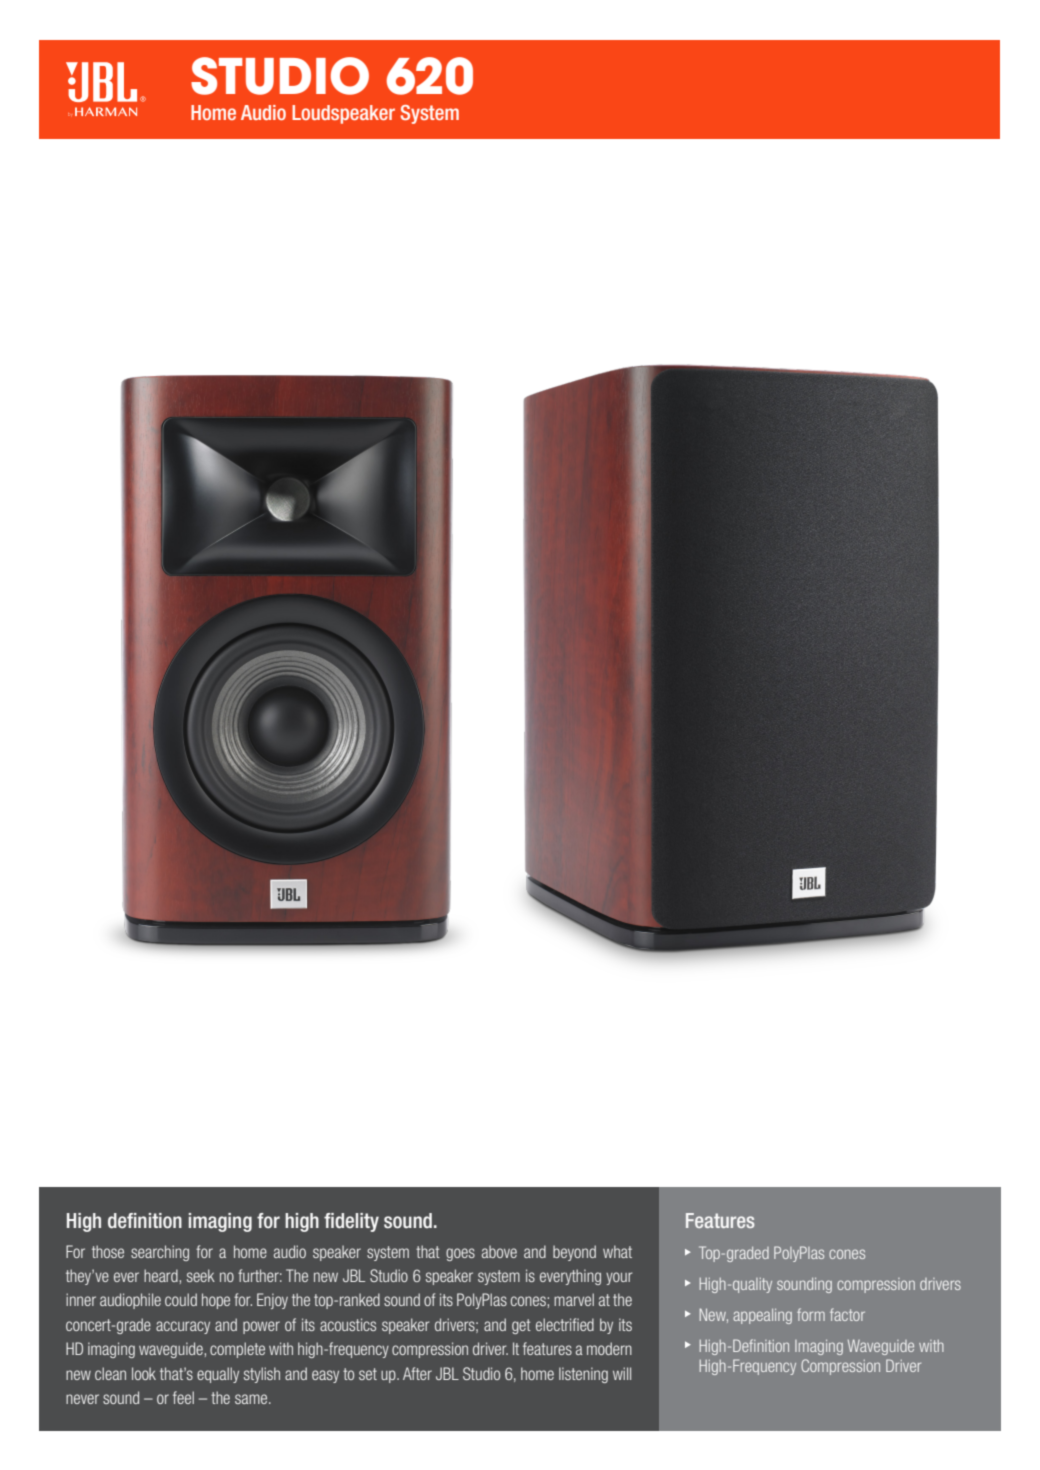  What do you see at coordinates (762, 1316) in the page?
I see `appealing` at bounding box center [762, 1316].
